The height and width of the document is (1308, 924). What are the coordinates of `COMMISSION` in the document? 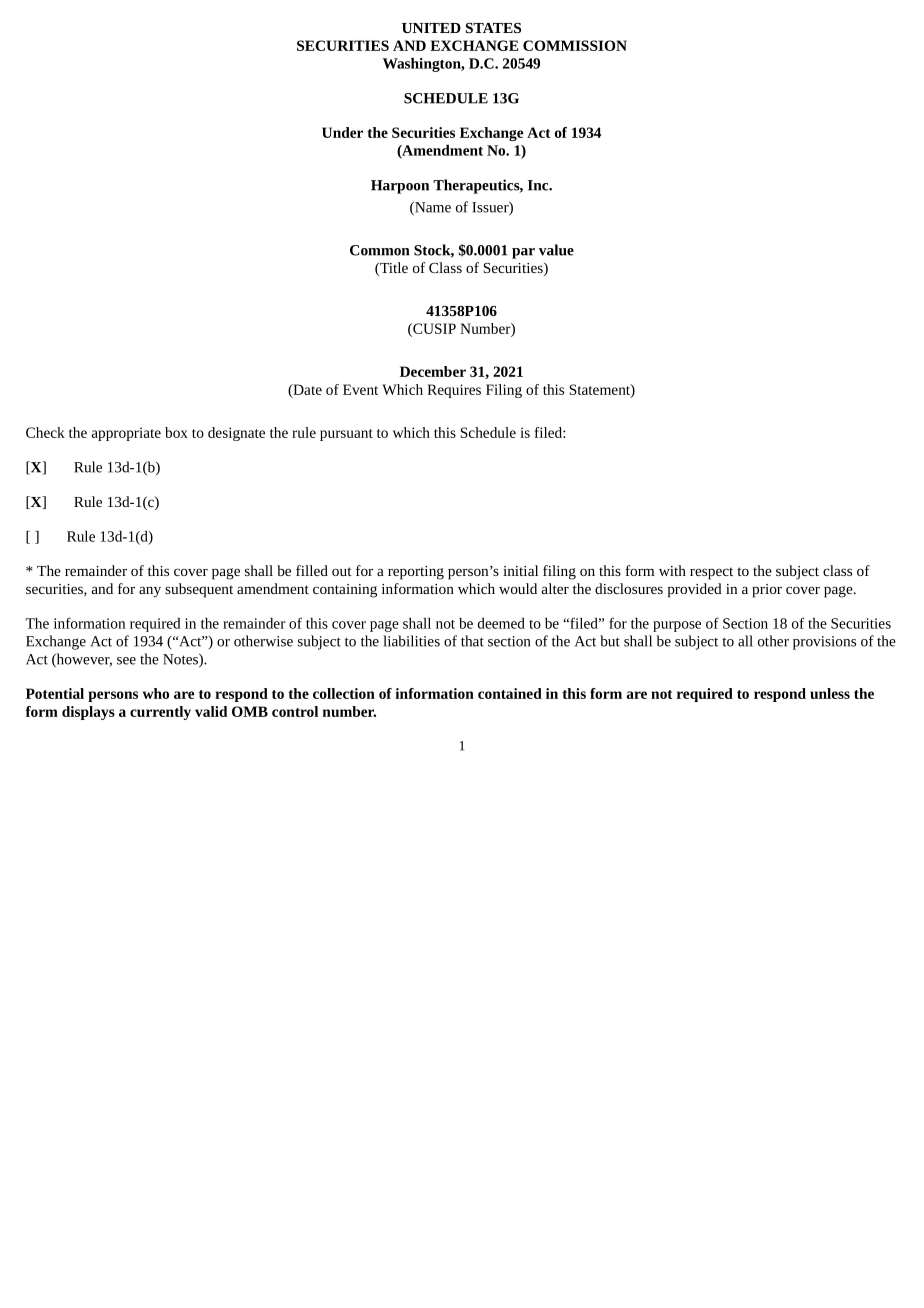 It's located at (575, 45).
